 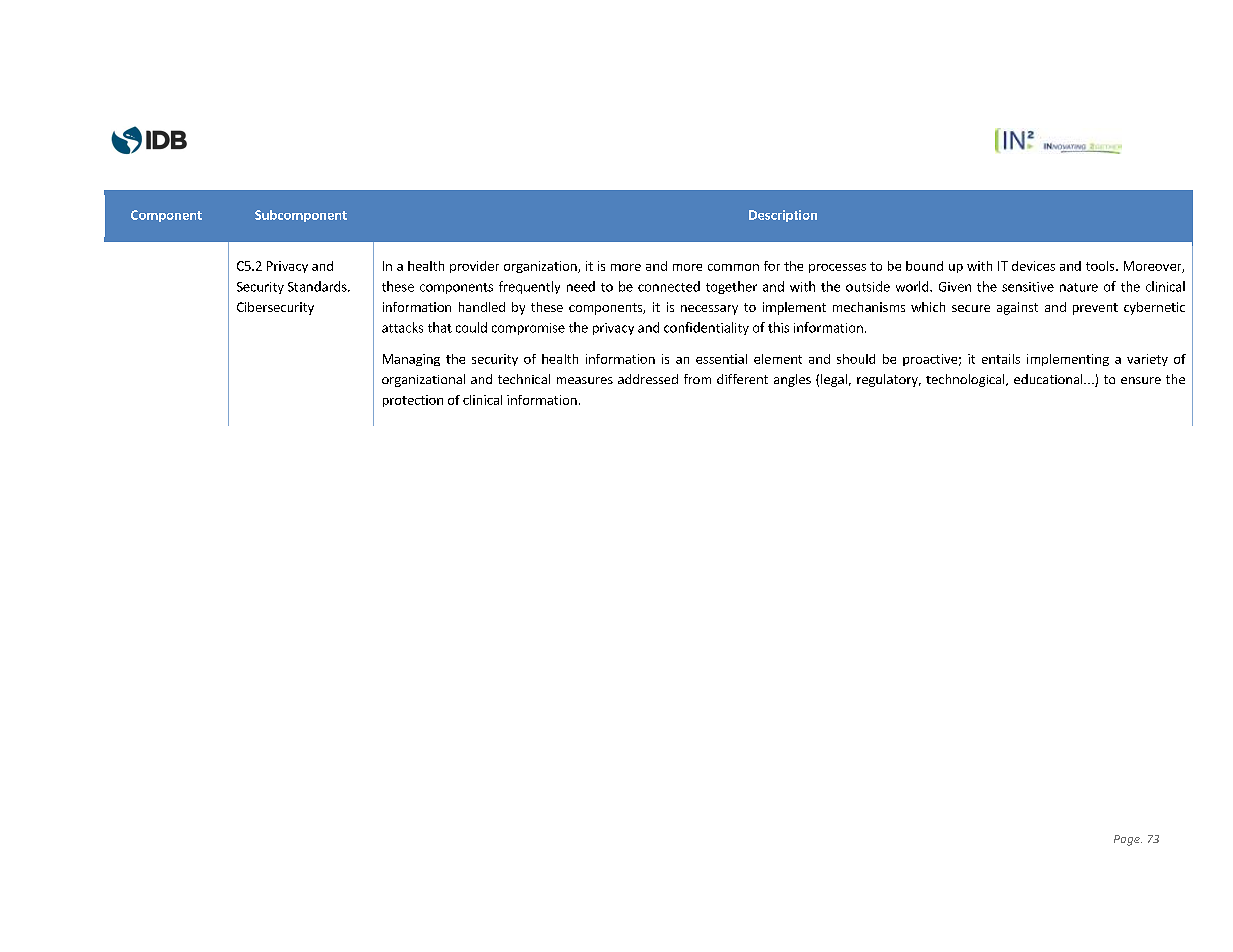 I want to click on Page, so click(x=1128, y=840).
